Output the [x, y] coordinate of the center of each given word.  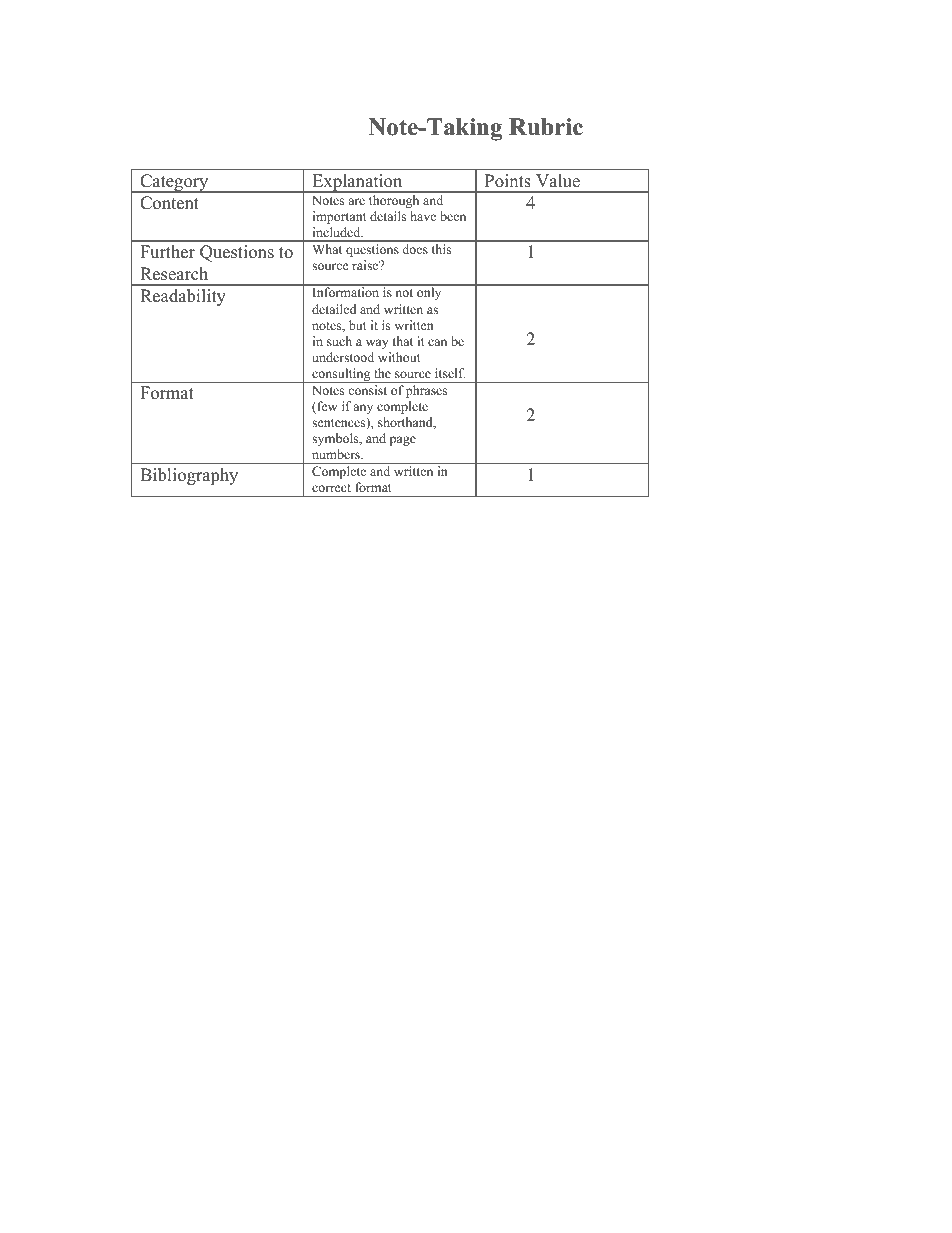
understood [343, 357]
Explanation [357, 183]
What [327, 249]
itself [450, 373]
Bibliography [189, 476]
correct [331, 488]
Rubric [546, 127]
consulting [341, 375]
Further [167, 252]
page [403, 441]
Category [174, 183]
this [441, 249]
